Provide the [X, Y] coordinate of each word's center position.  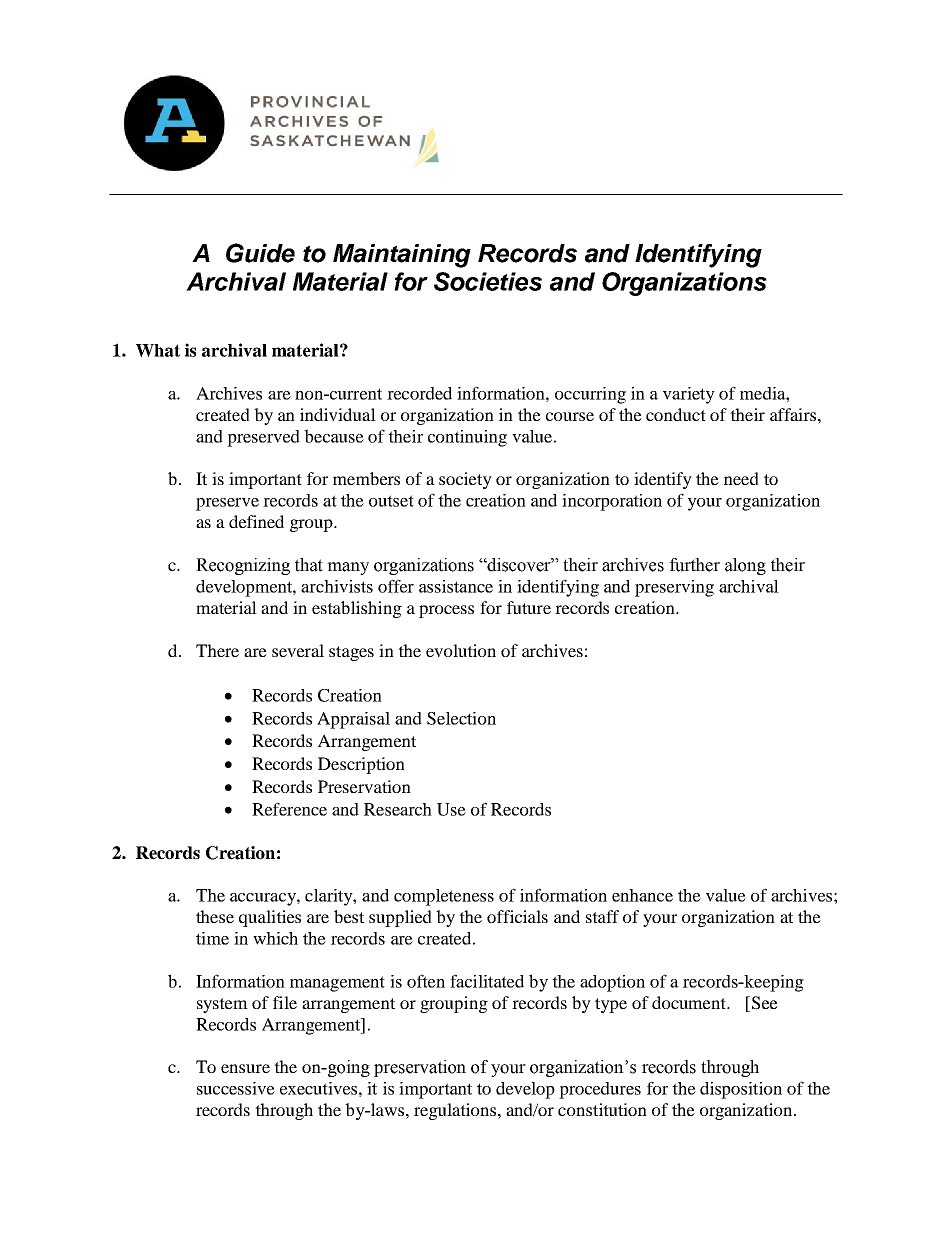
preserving [674, 588]
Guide [260, 253]
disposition [741, 1090]
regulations [456, 1111]
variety [689, 395]
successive [236, 1088]
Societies [488, 281]
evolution [461, 650]
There [217, 650]
